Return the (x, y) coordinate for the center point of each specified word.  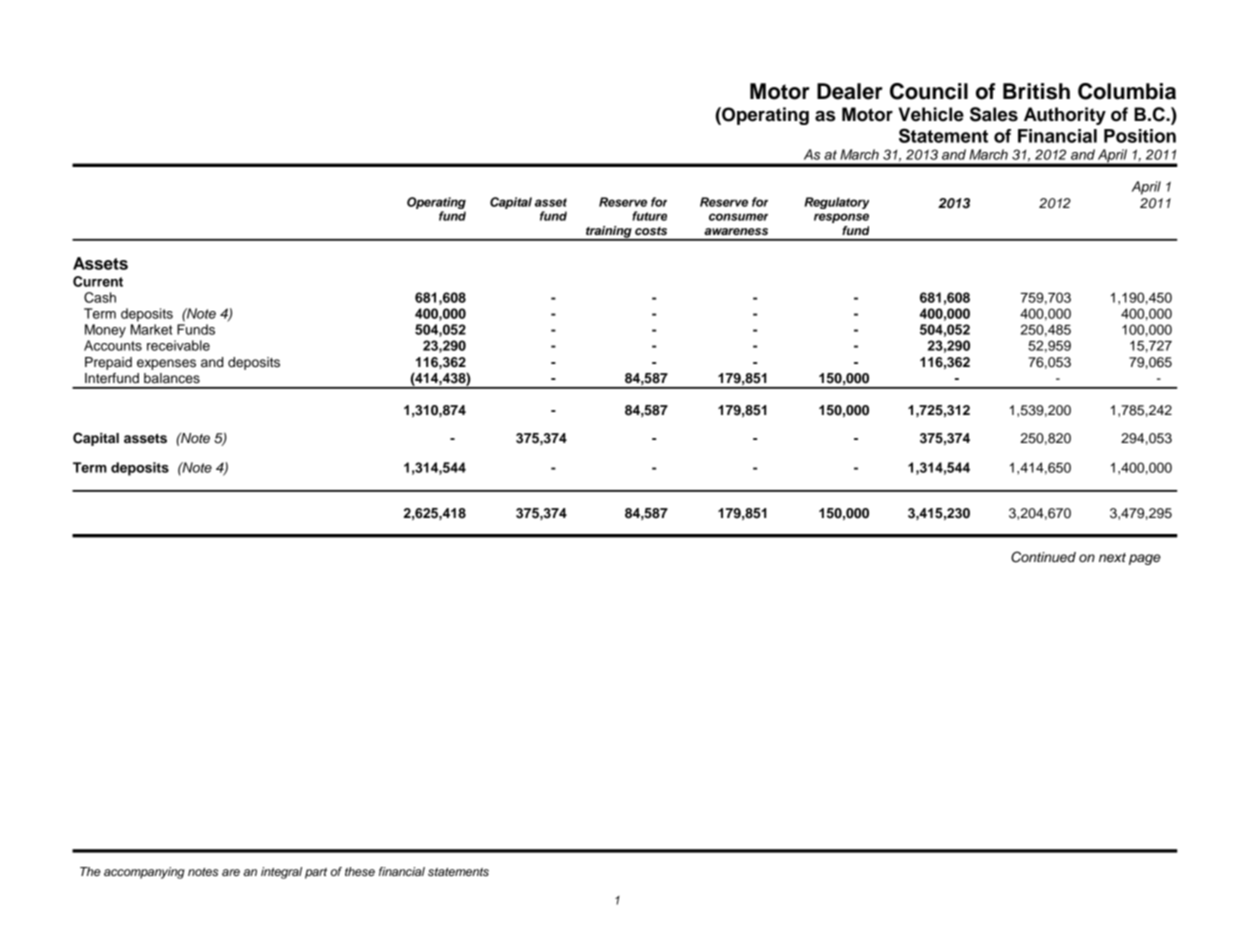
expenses (166, 364)
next (1112, 557)
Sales (994, 114)
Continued (1043, 557)
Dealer (850, 91)
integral (281, 873)
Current (98, 281)
